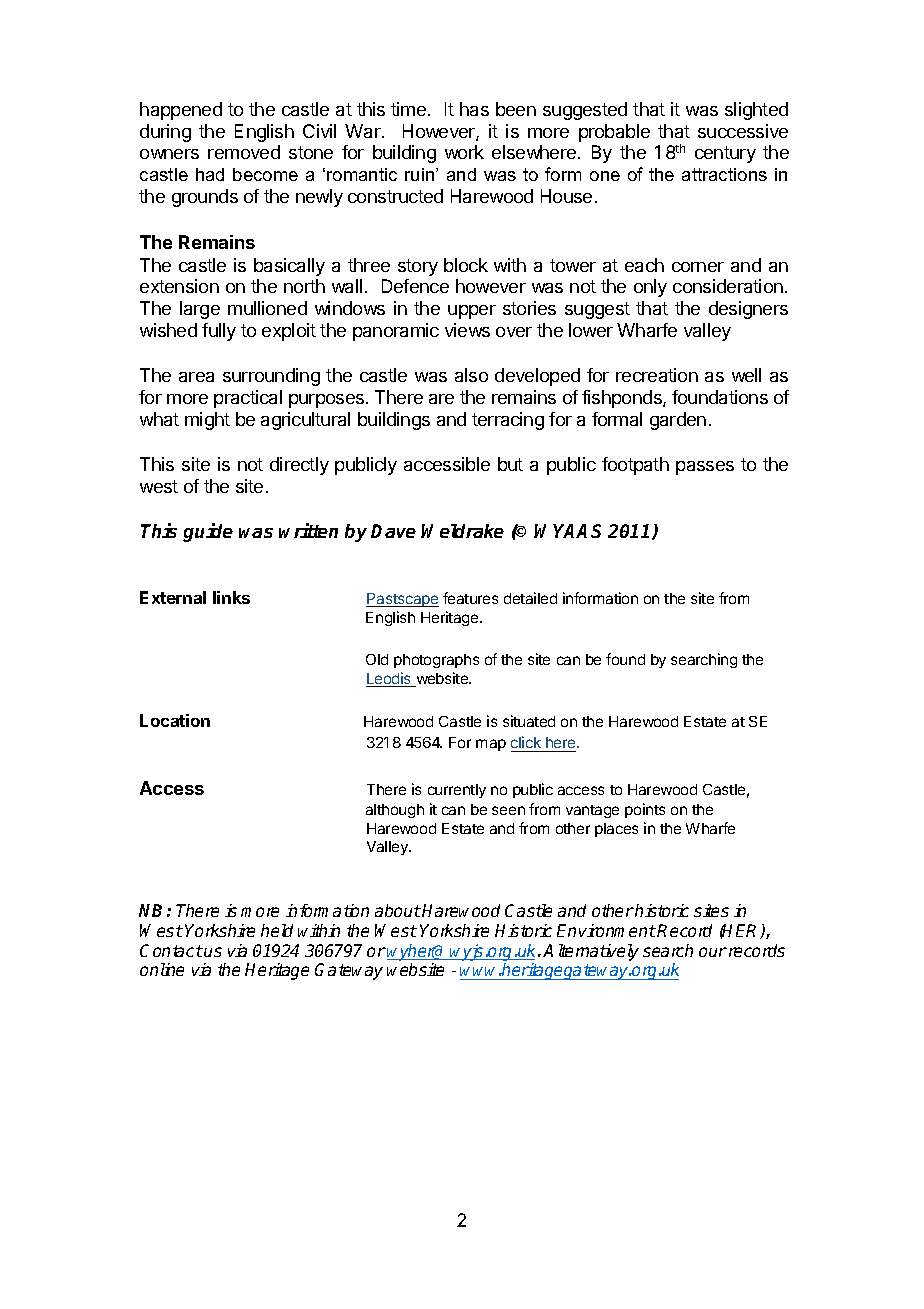 Image resolution: width=924 pixels, height=1309 pixels. I want to click on guide, so click(208, 532).
